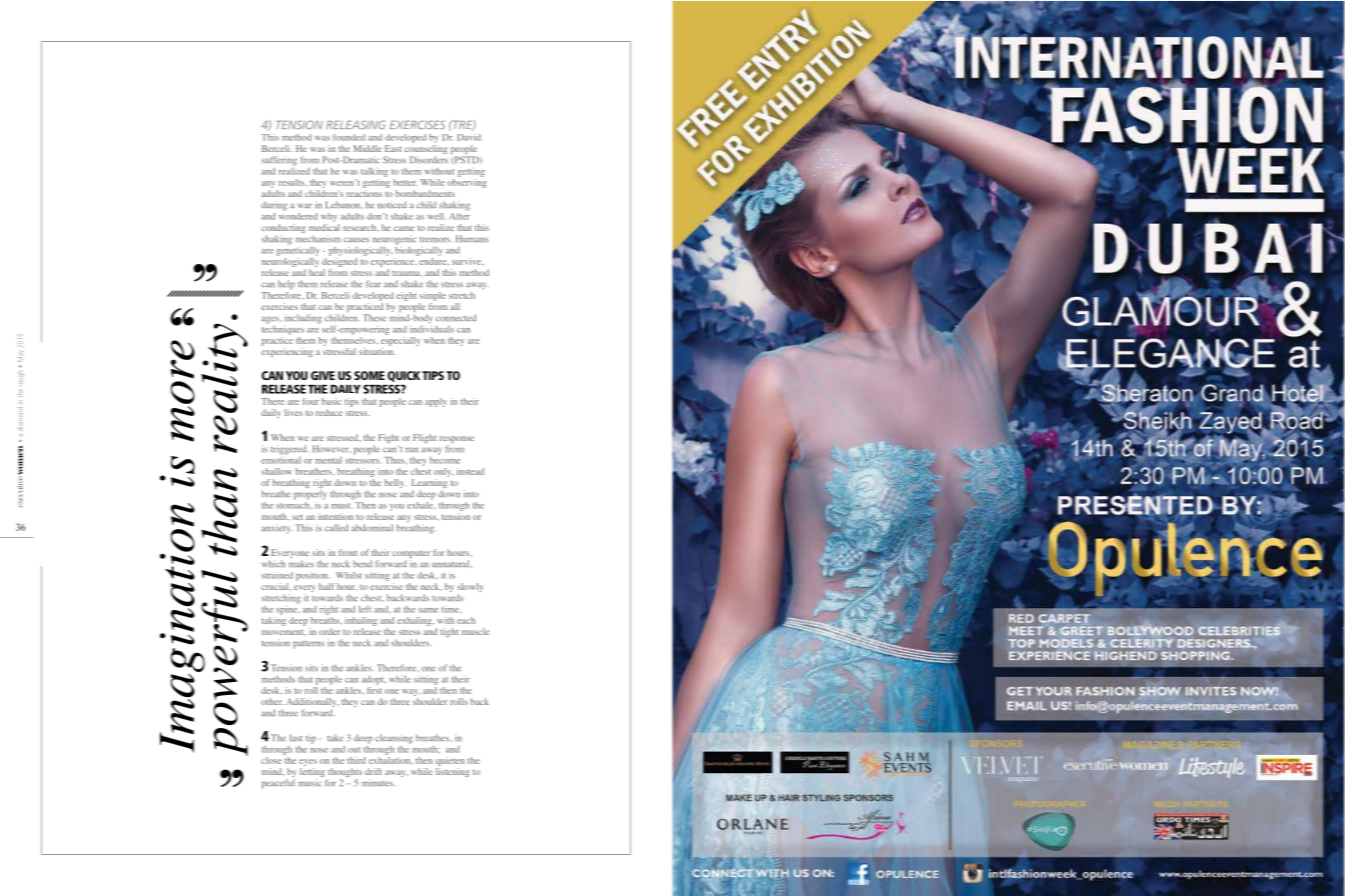 The image size is (1345, 896). I want to click on David, so click(469, 137).
